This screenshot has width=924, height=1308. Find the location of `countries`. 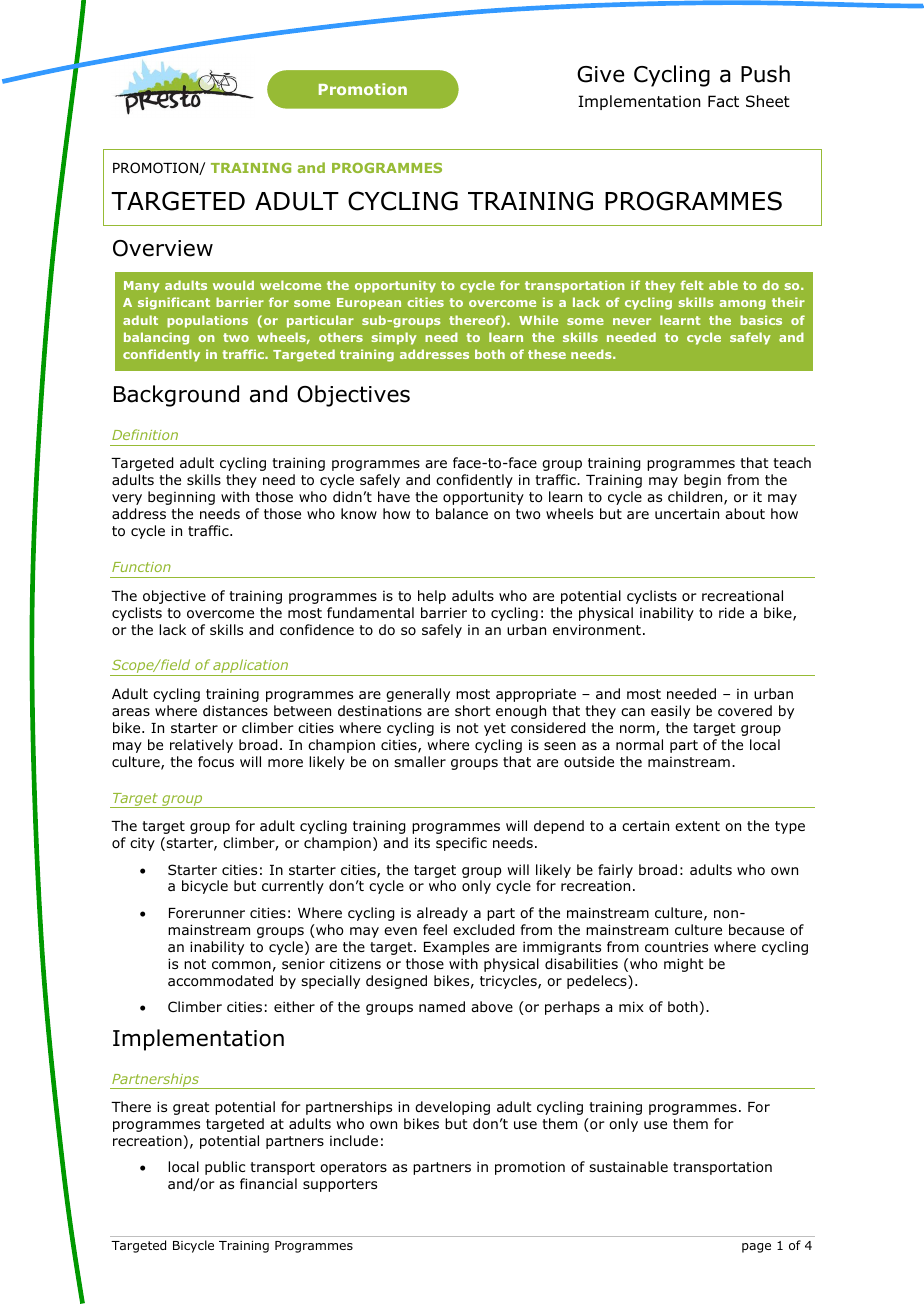

countries is located at coordinates (676, 946).
